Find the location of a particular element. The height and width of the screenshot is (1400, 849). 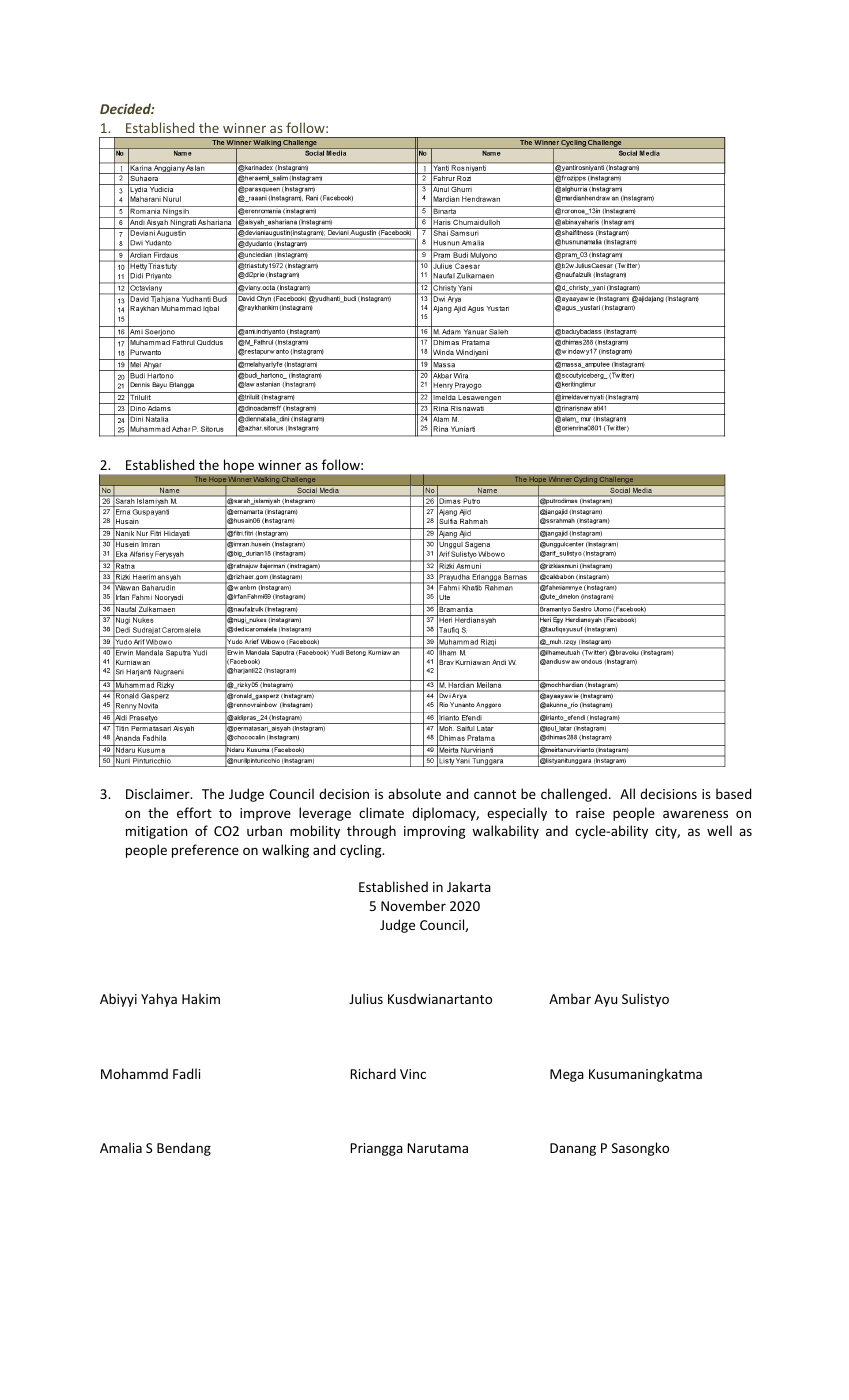

awareness is located at coordinates (695, 814).
